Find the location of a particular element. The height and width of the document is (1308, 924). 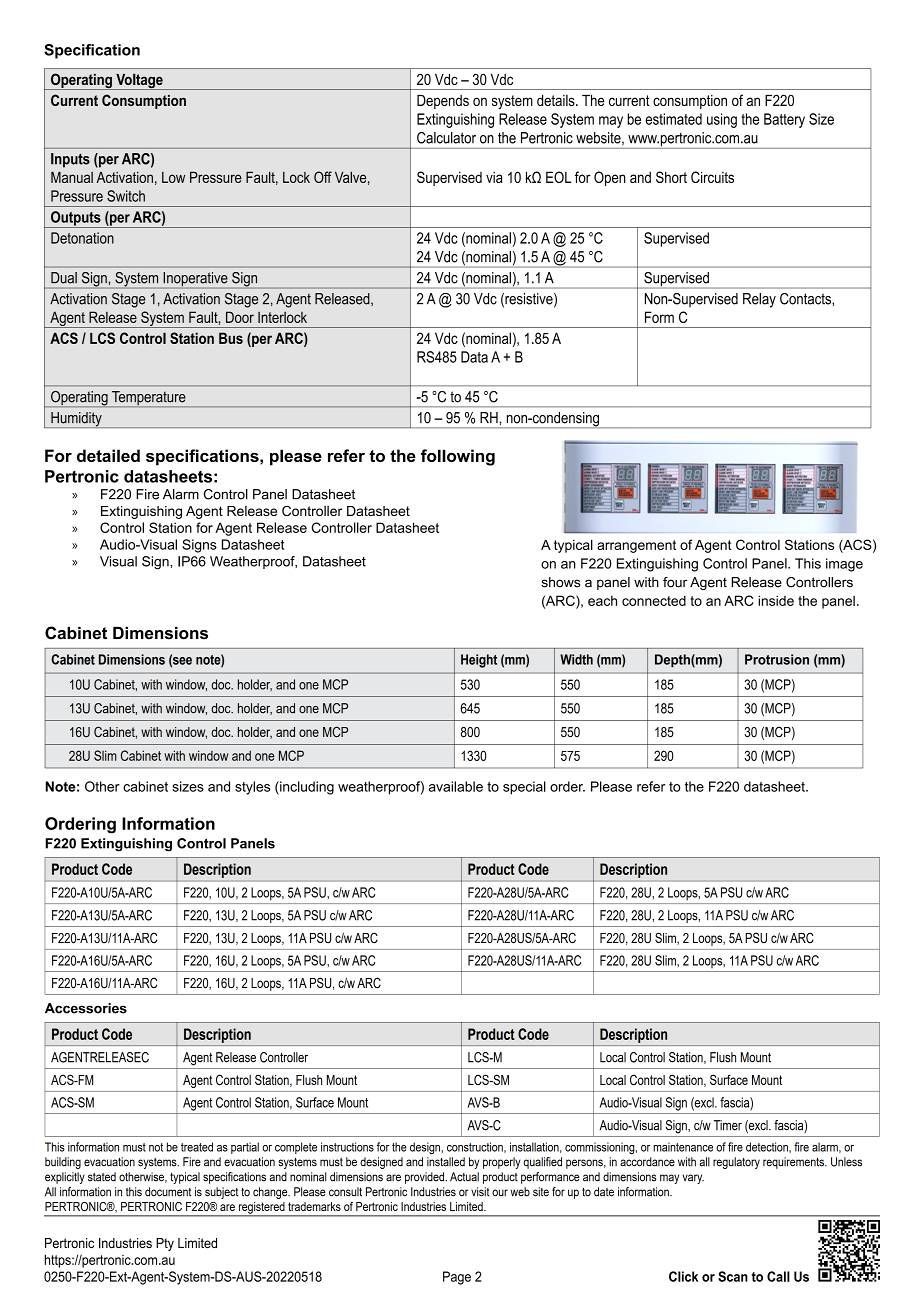

Protrusion is located at coordinates (777, 659).
